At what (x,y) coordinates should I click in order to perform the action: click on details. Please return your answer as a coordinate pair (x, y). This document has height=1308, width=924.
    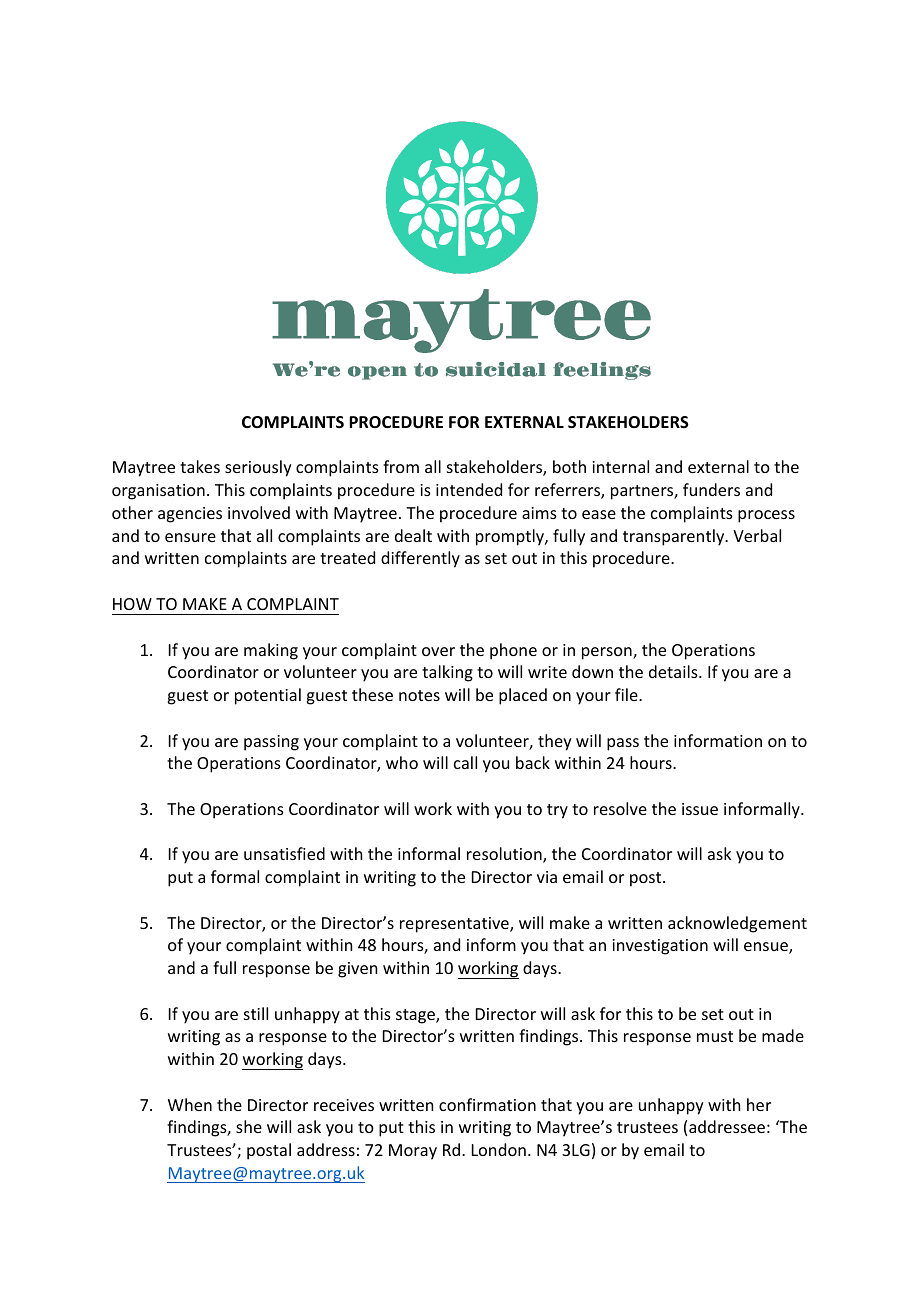
    Looking at the image, I should click on (674, 671).
